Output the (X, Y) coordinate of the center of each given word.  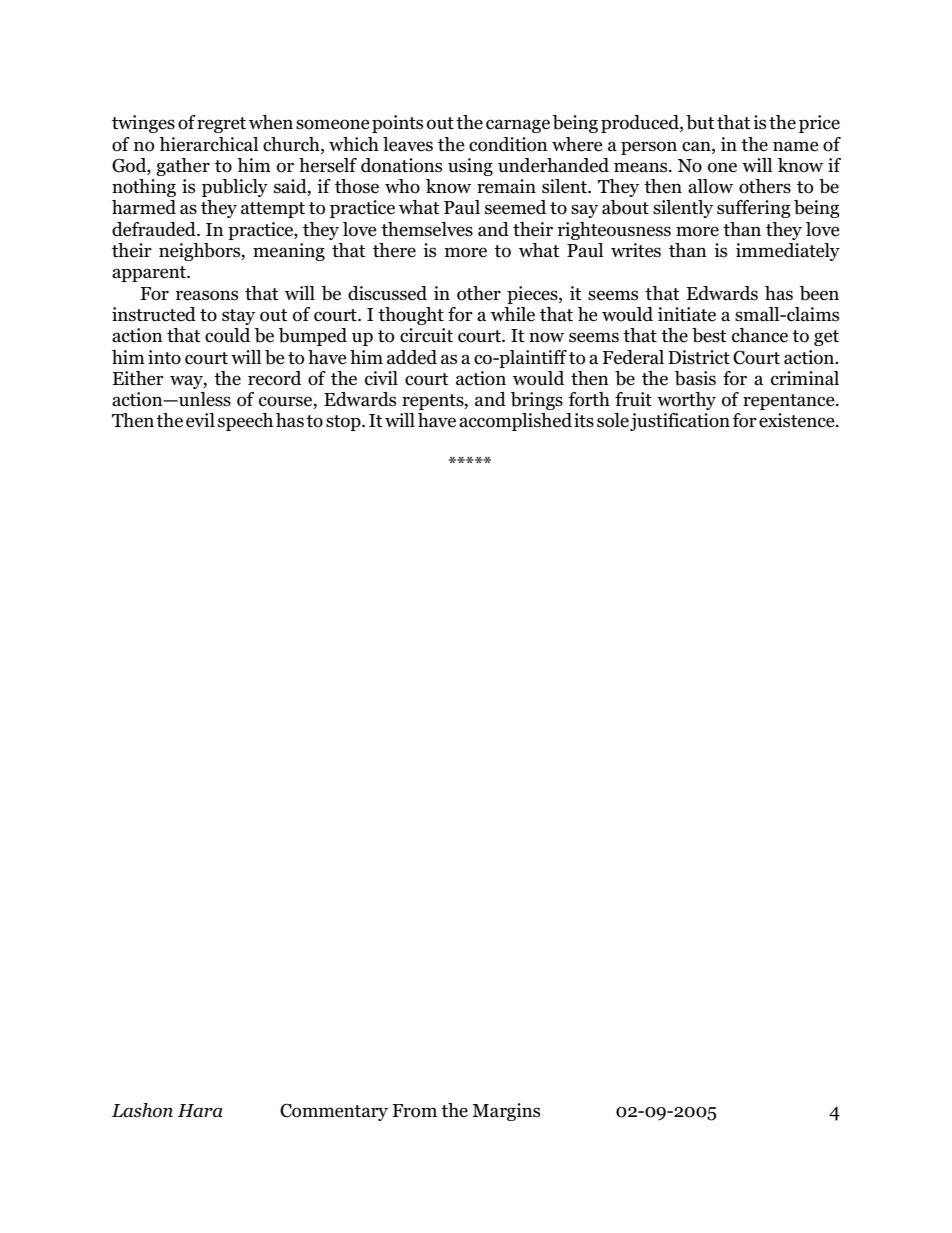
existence (798, 420)
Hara (200, 1111)
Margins (506, 1112)
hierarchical (209, 144)
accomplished (515, 422)
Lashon (142, 1110)
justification (680, 422)
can (697, 146)
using (470, 167)
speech (245, 422)
